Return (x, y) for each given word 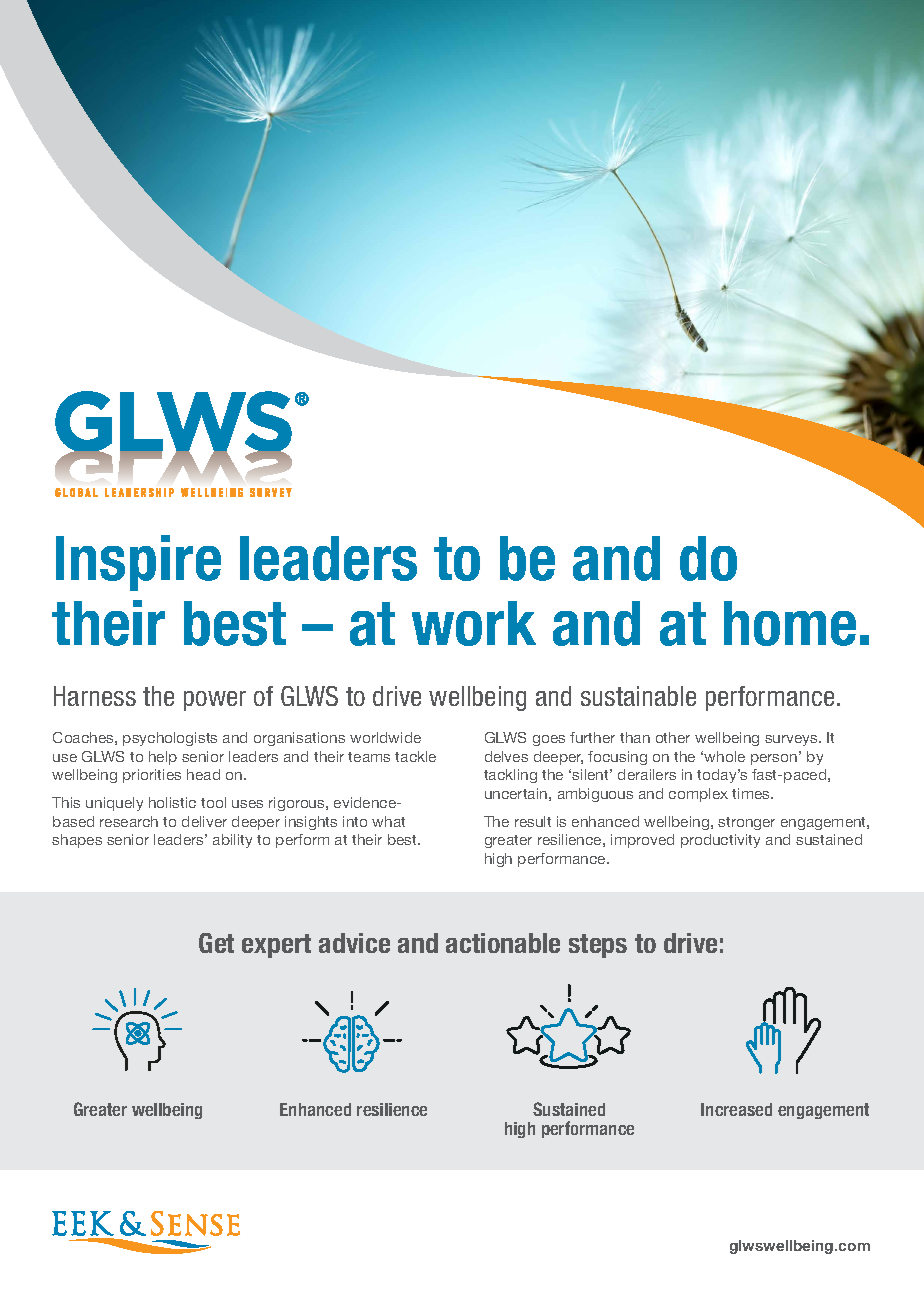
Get (216, 943)
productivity (720, 841)
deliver (204, 821)
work (474, 623)
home (790, 623)
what (388, 821)
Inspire (138, 563)
